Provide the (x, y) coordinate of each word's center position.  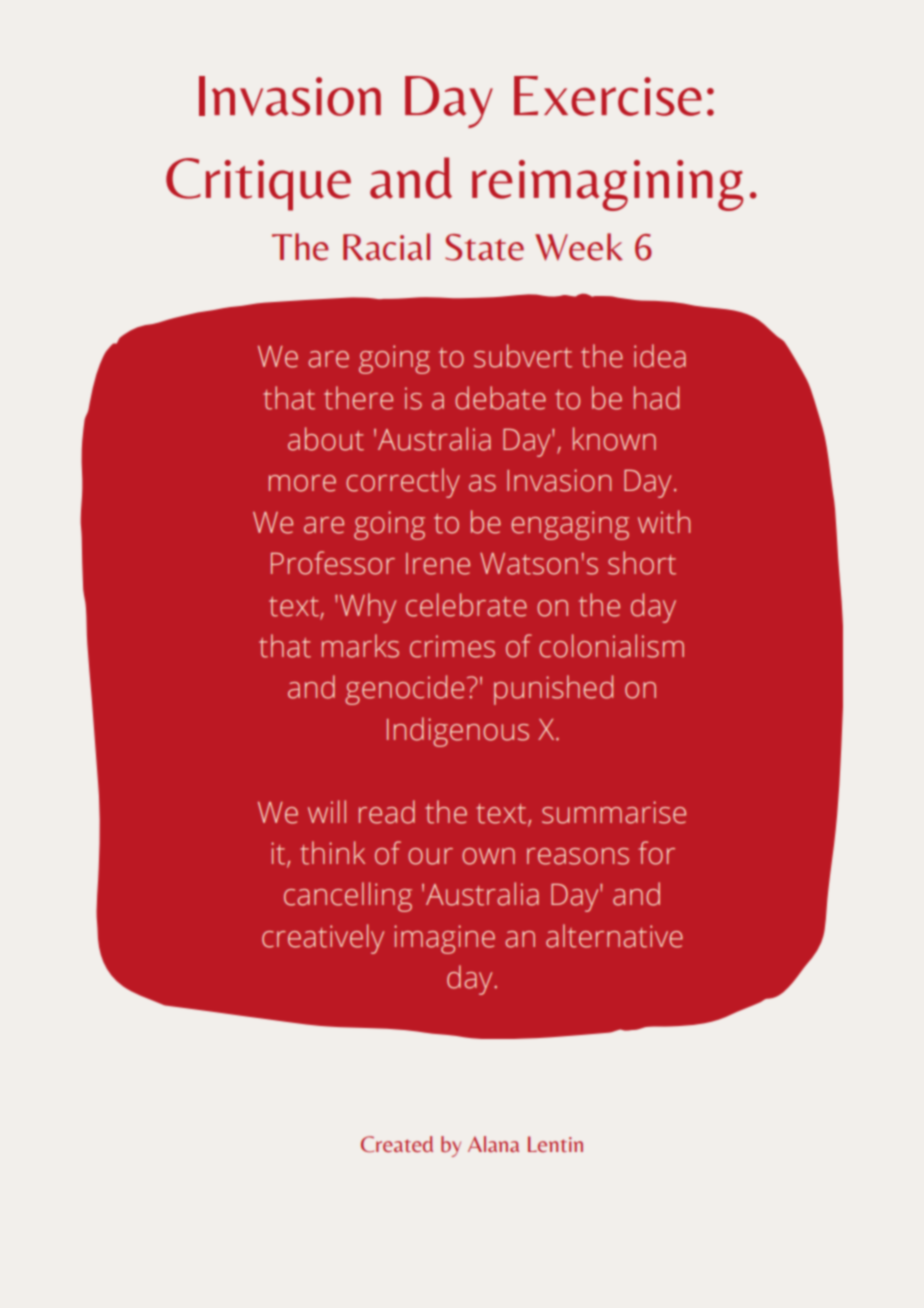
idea (660, 356)
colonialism (611, 646)
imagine (444, 939)
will (327, 811)
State (484, 247)
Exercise (608, 96)
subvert (523, 356)
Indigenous (458, 732)
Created (397, 1144)
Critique (258, 184)
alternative (614, 936)
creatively (323, 939)
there (358, 398)
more (302, 483)
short (642, 563)
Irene (438, 564)
